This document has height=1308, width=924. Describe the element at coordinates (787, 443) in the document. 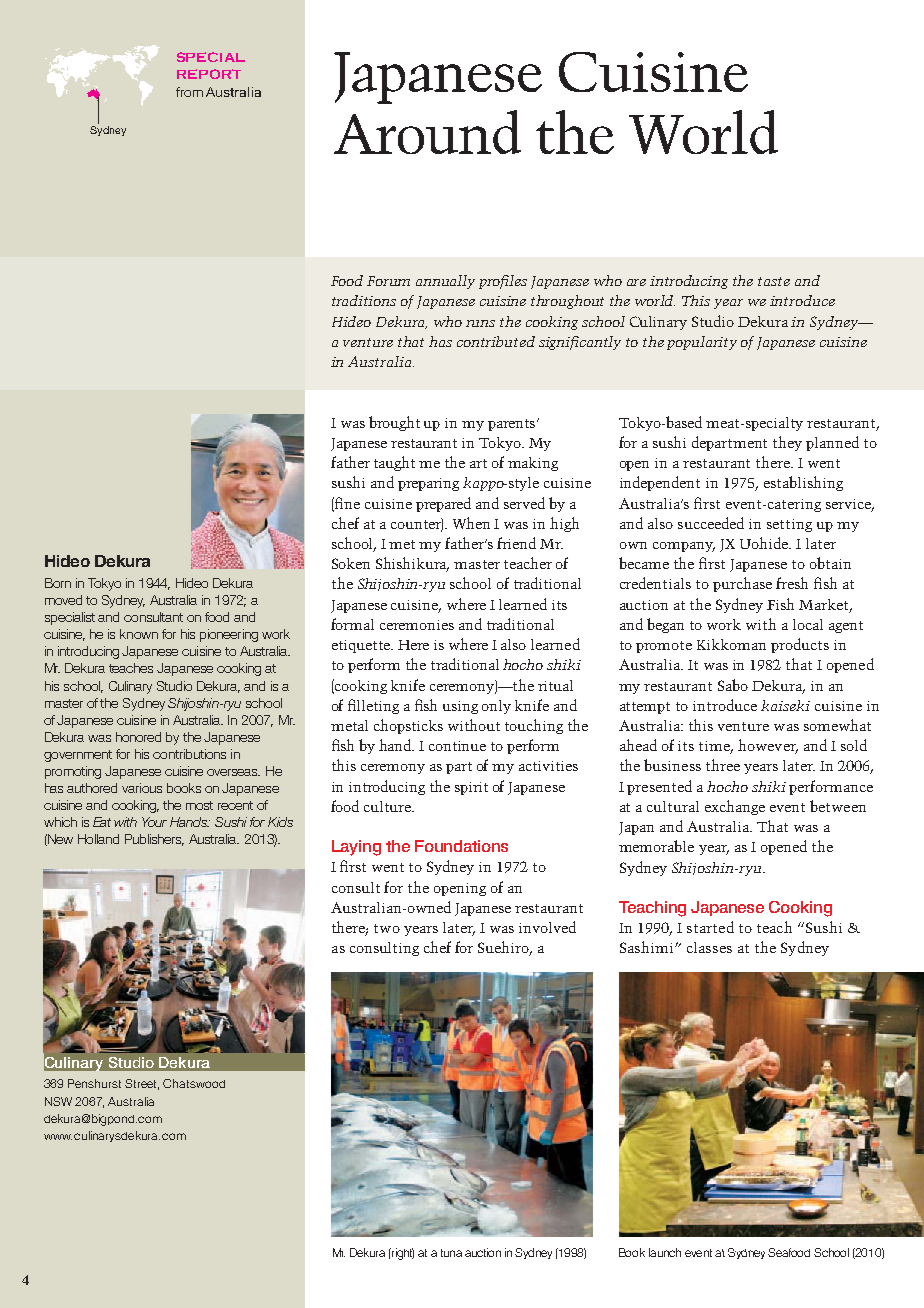

I see `they` at that location.
